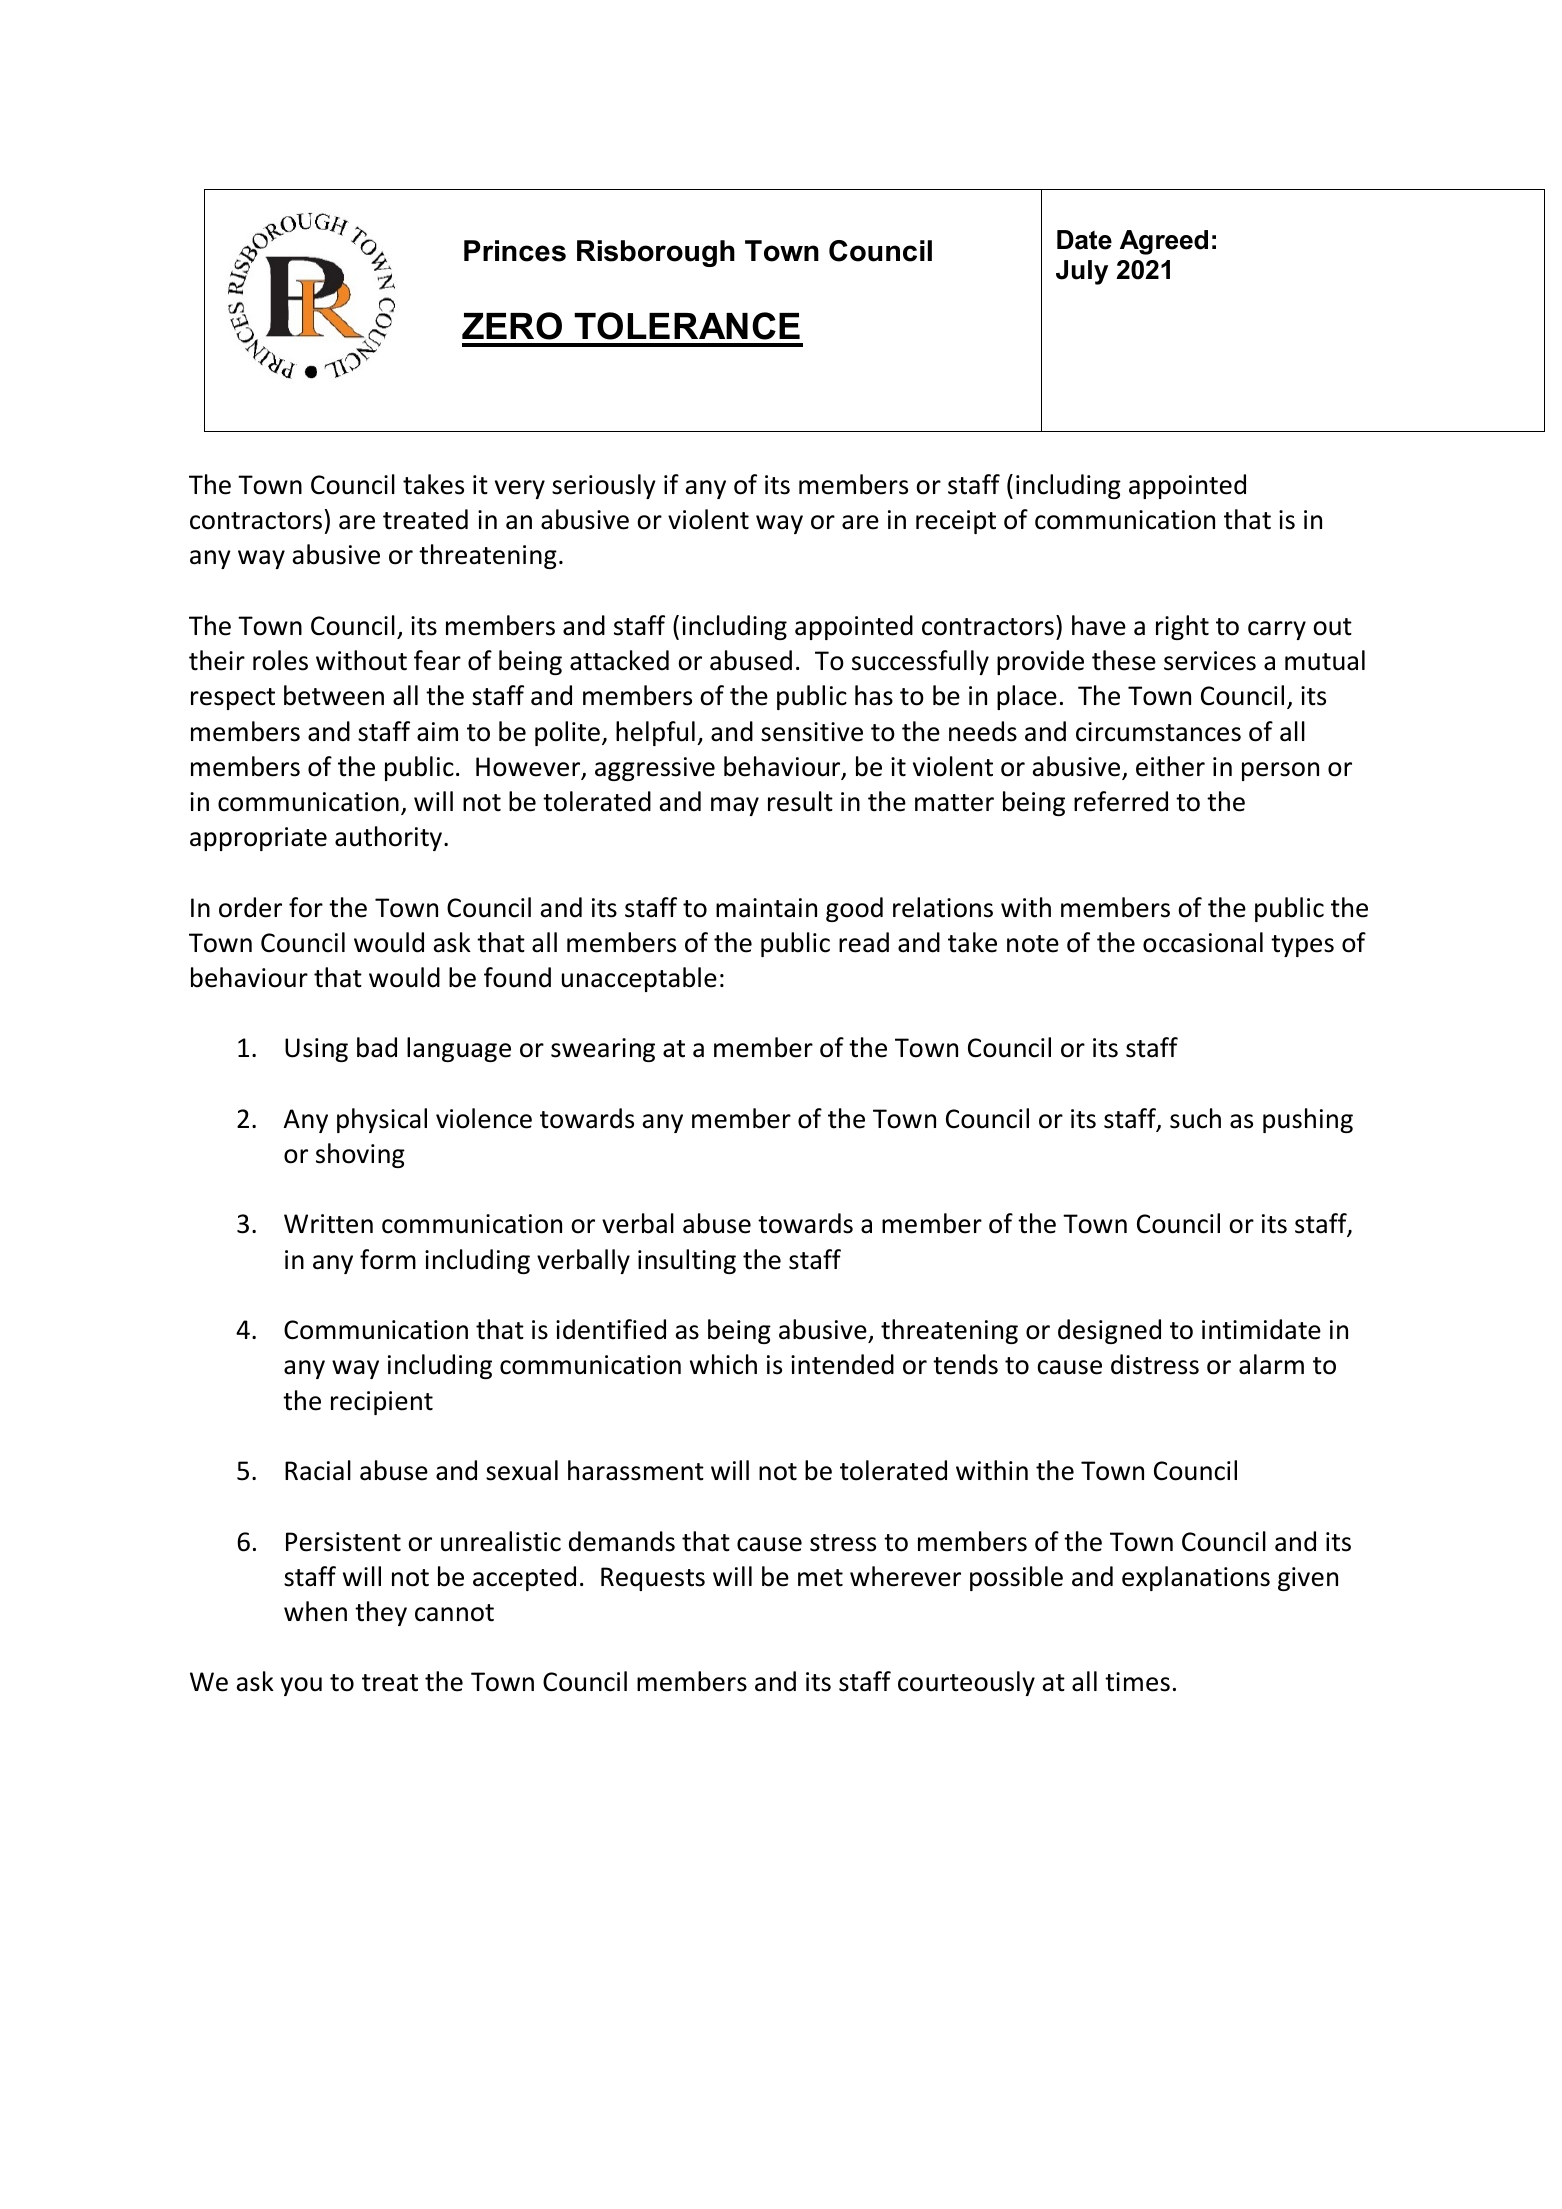  What do you see at coordinates (381, 1613) in the document?
I see `they` at bounding box center [381, 1613].
